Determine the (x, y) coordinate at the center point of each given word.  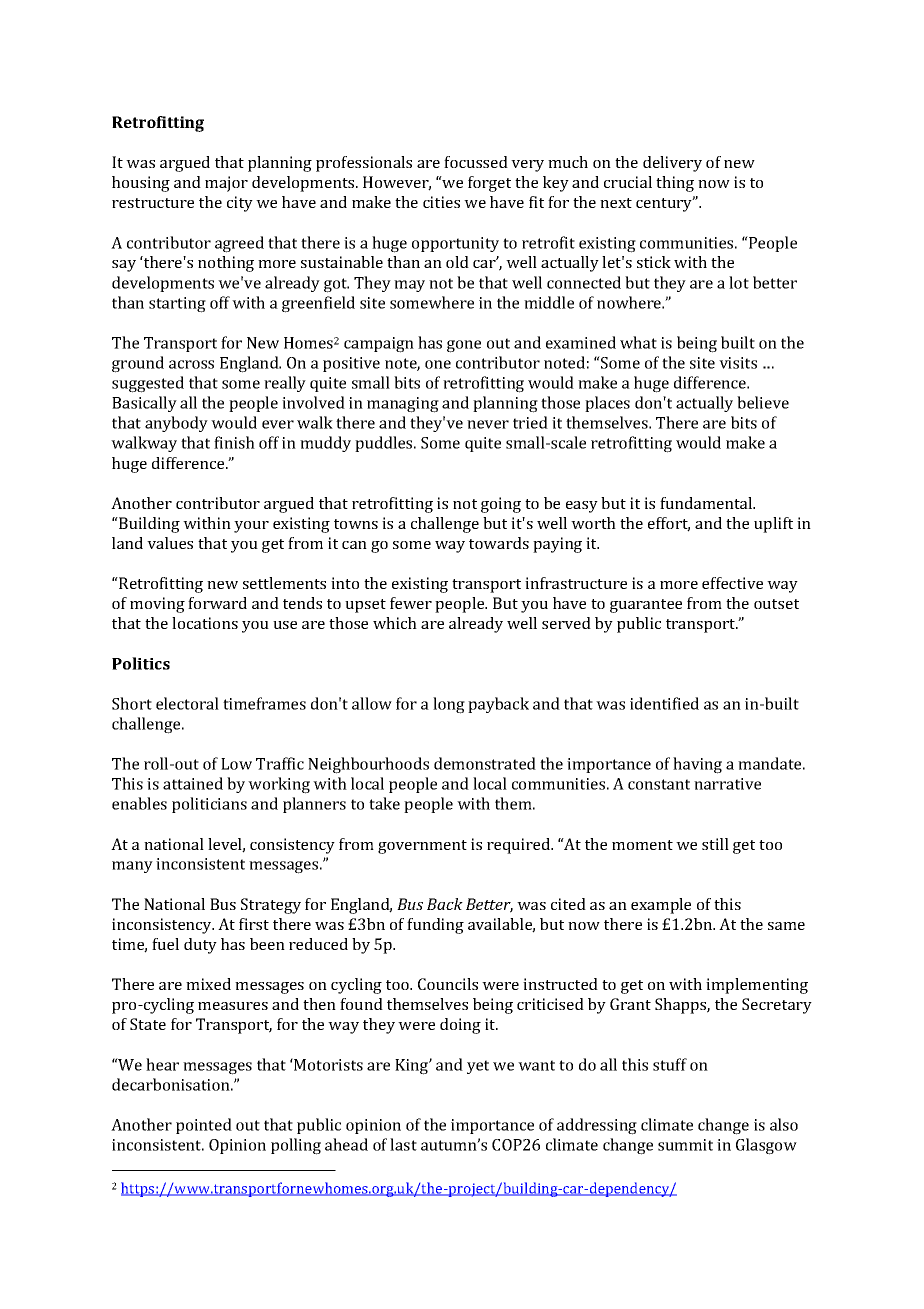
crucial (628, 182)
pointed (204, 1126)
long (449, 705)
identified (664, 703)
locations (205, 623)
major (226, 184)
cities (441, 202)
